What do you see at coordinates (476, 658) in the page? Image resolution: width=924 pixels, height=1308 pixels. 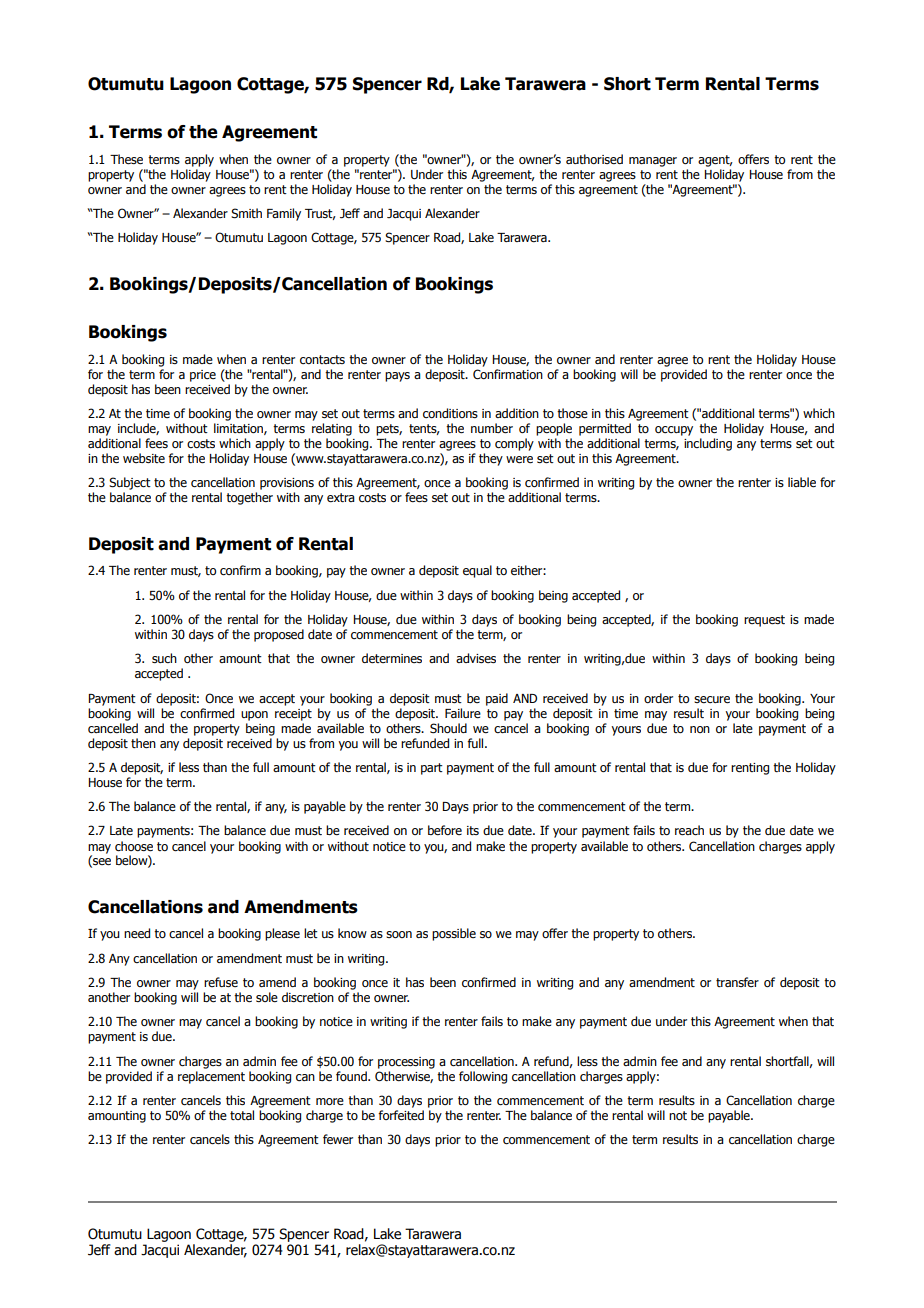 I see `advises` at bounding box center [476, 658].
